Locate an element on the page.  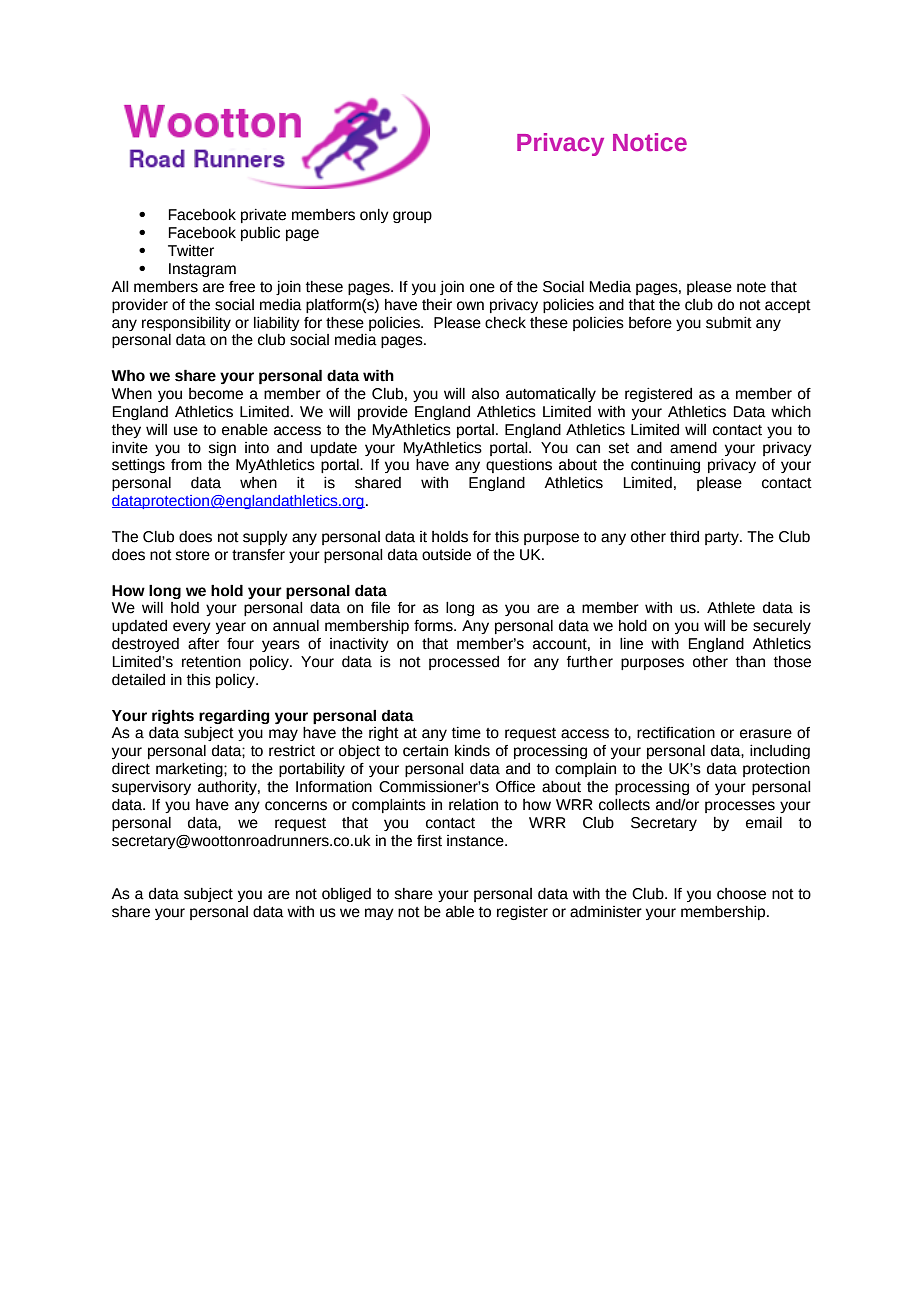
group is located at coordinates (412, 217).
